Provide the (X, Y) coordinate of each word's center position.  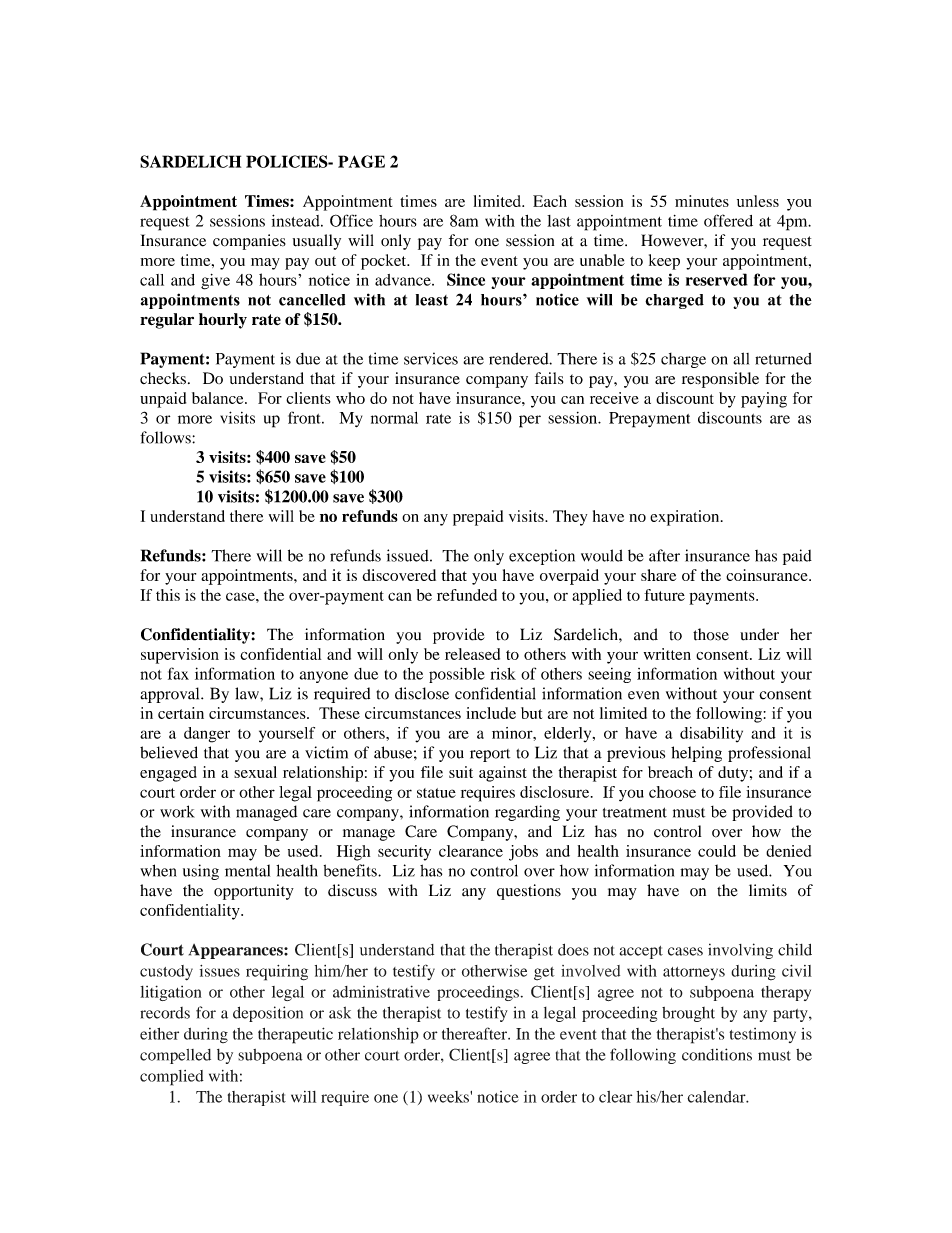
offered (728, 220)
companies (249, 242)
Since (466, 279)
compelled (175, 1056)
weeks (449, 1097)
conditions (717, 1054)
